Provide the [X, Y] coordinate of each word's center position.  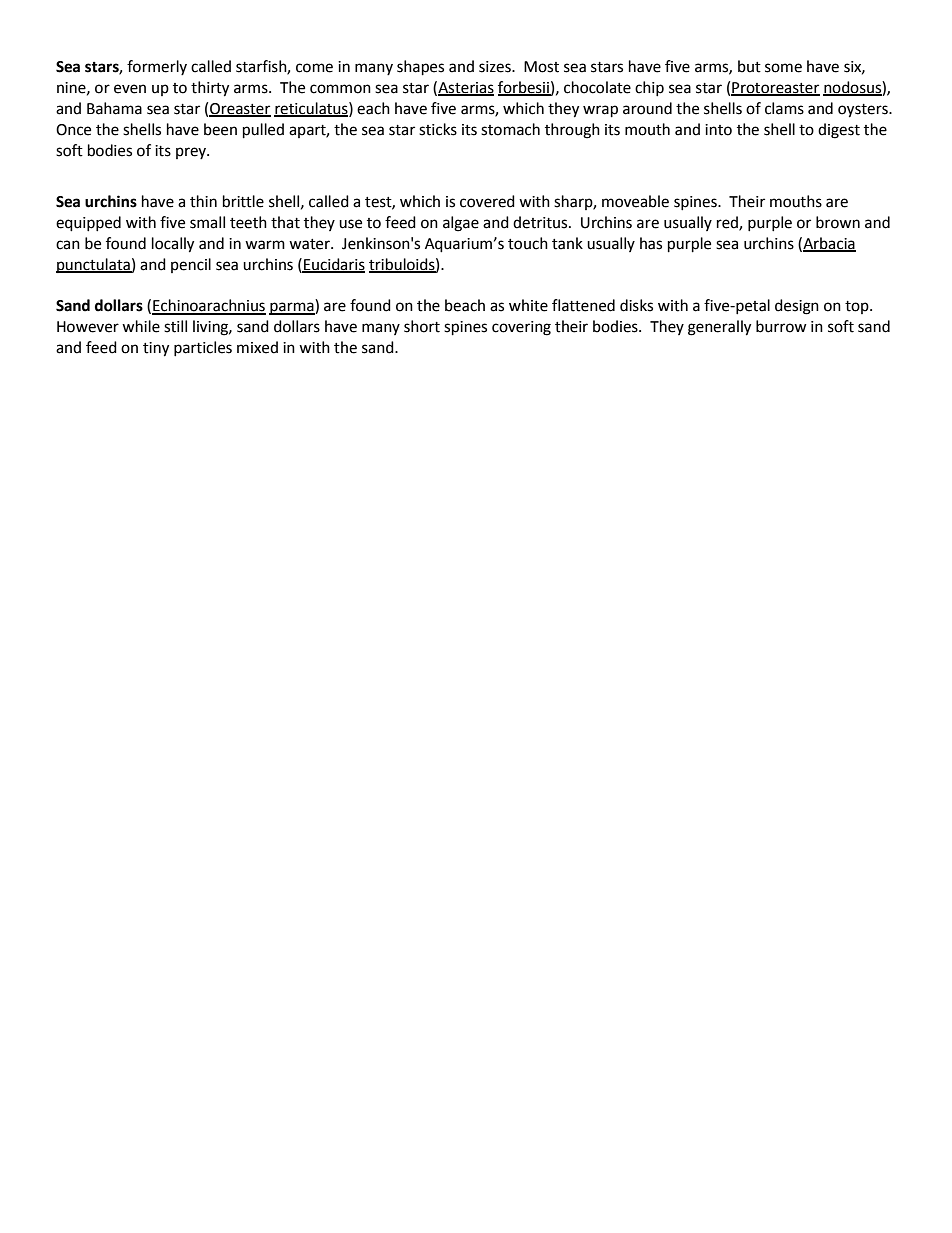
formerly [157, 67]
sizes [496, 67]
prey [192, 153]
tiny [156, 349]
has [651, 243]
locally [173, 245]
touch [528, 243]
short [422, 326]
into [718, 130]
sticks [438, 129]
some [783, 68]
